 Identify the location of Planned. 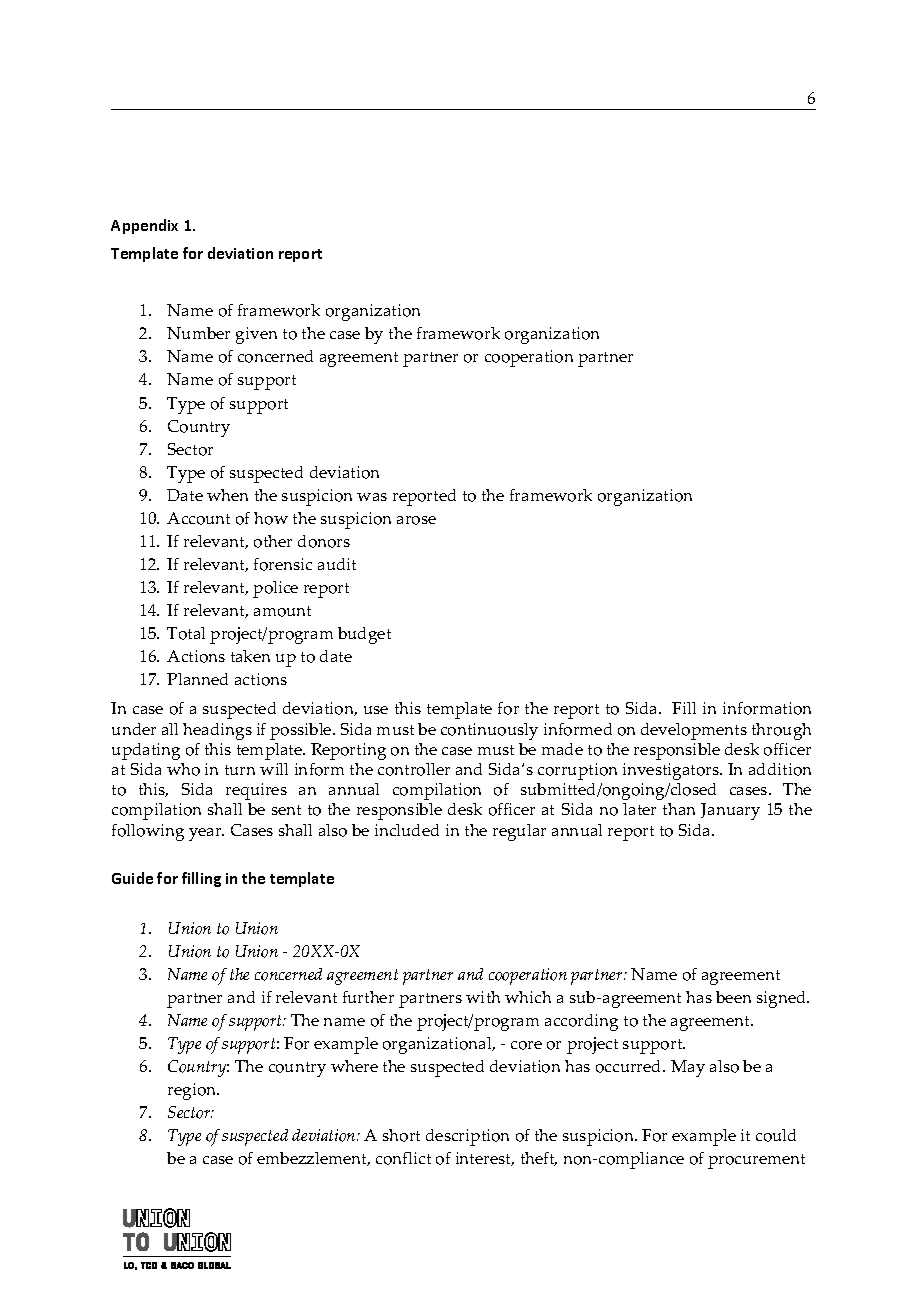
(197, 679).
